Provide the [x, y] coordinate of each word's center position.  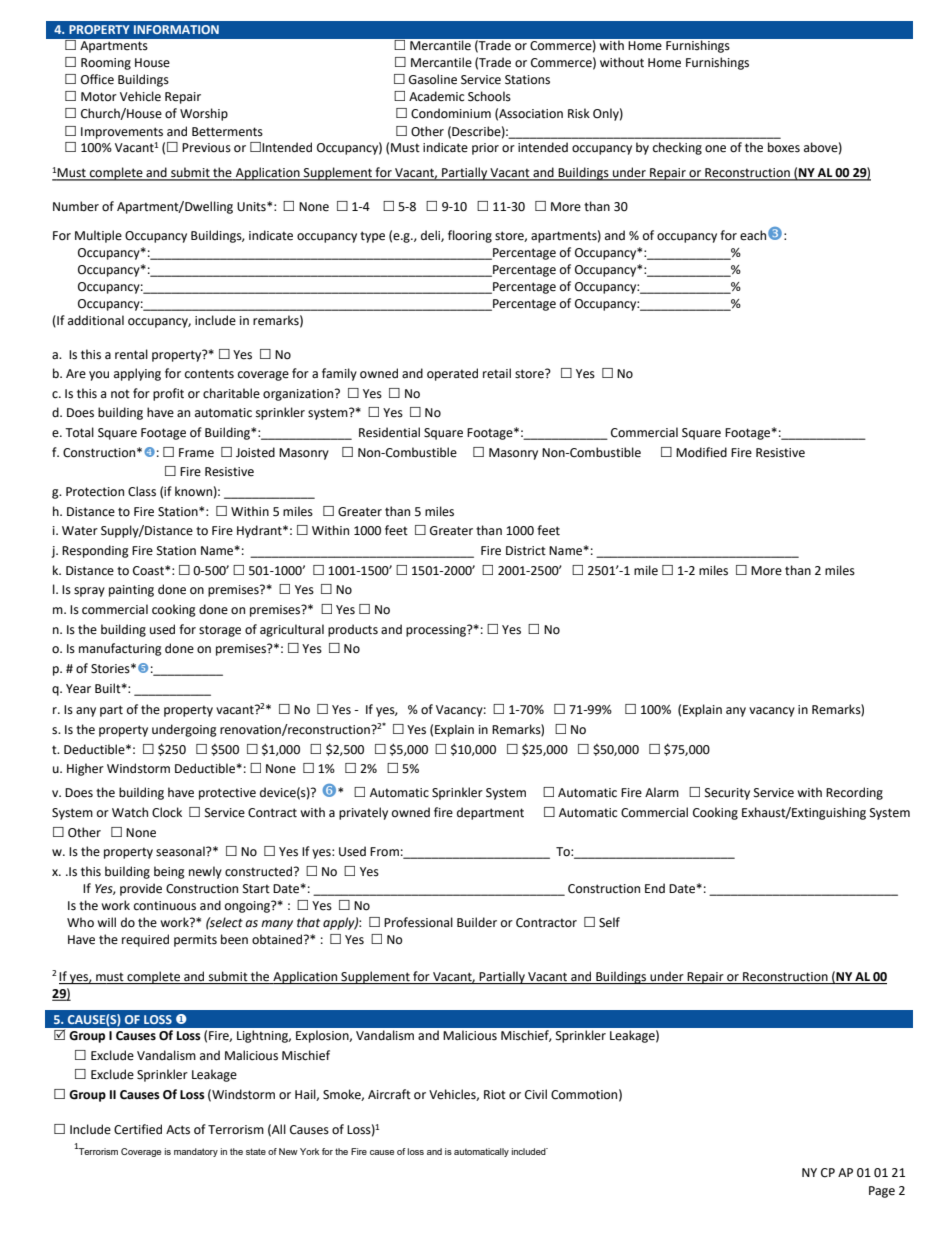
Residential [389, 432]
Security [727, 794]
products [353, 630]
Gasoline [433, 79]
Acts [178, 1130]
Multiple [98, 236]
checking [677, 148]
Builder [477, 922]
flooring [470, 236]
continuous [165, 906]
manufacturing [120, 649]
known [193, 491]
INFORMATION [176, 29]
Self [609, 922]
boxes [784, 147]
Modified [701, 452]
